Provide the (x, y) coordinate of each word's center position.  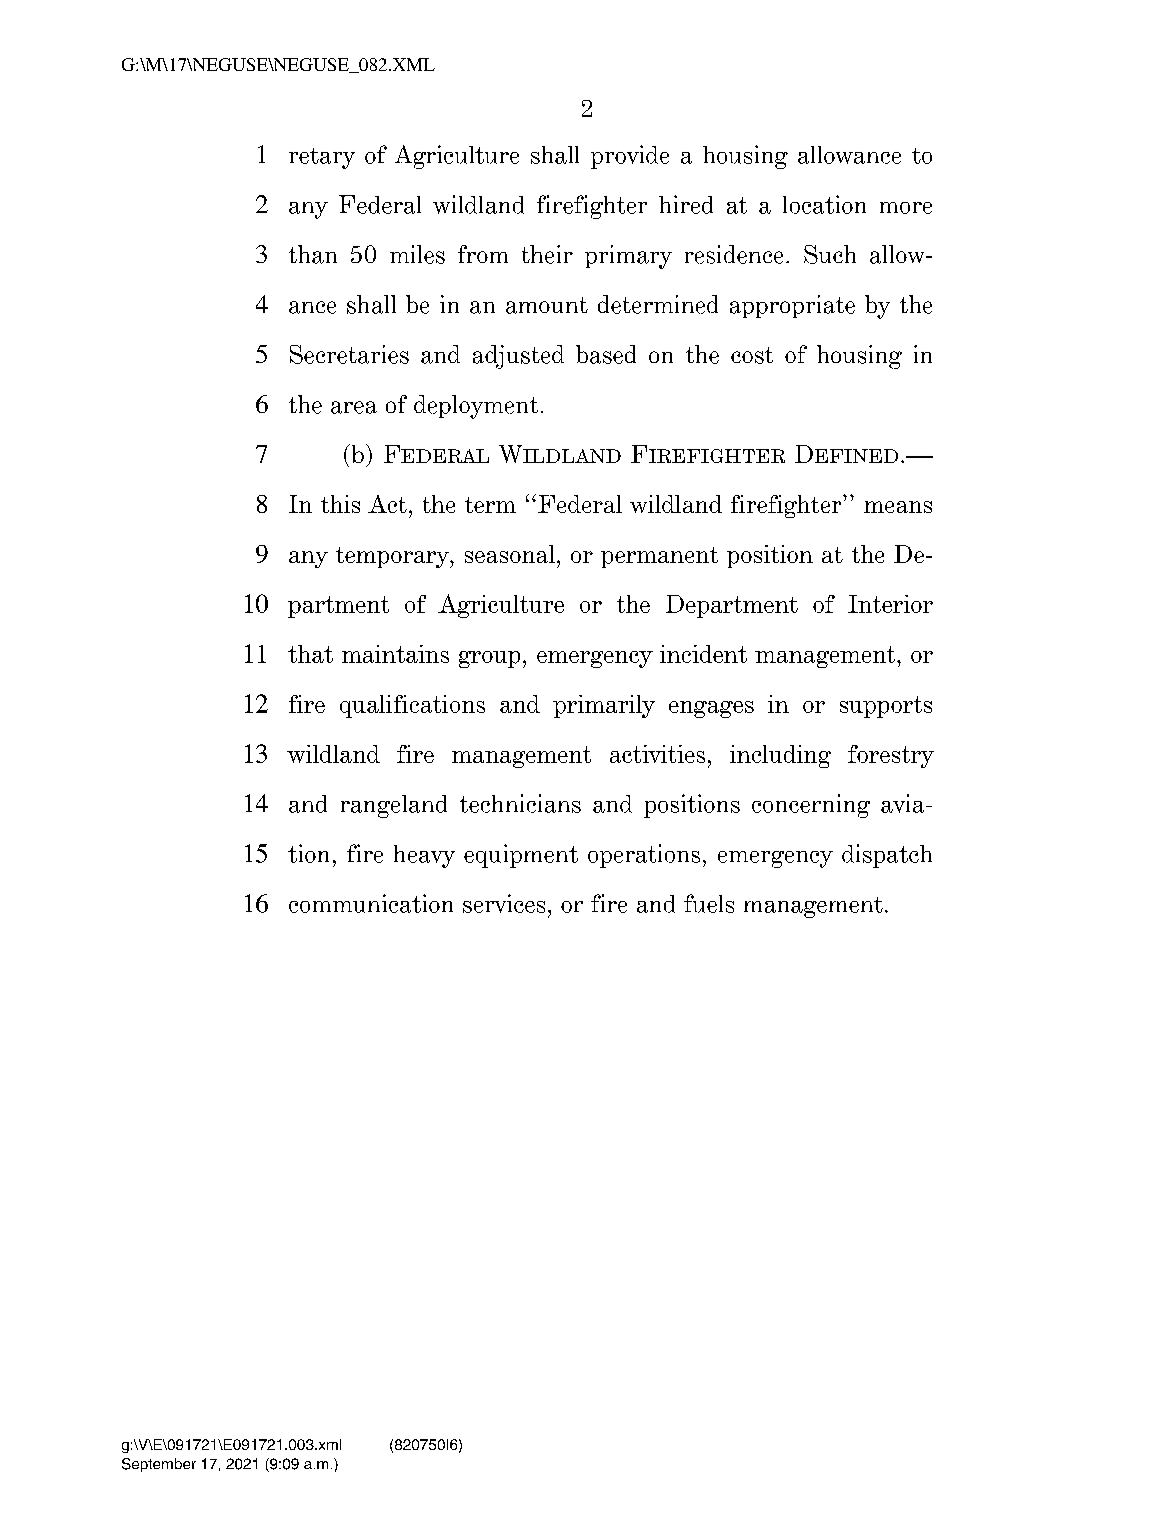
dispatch (887, 856)
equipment (521, 856)
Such (830, 254)
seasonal (510, 554)
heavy (424, 856)
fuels (709, 903)
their (547, 254)
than (313, 254)
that (310, 654)
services (504, 903)
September (159, 1465)
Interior (890, 604)
